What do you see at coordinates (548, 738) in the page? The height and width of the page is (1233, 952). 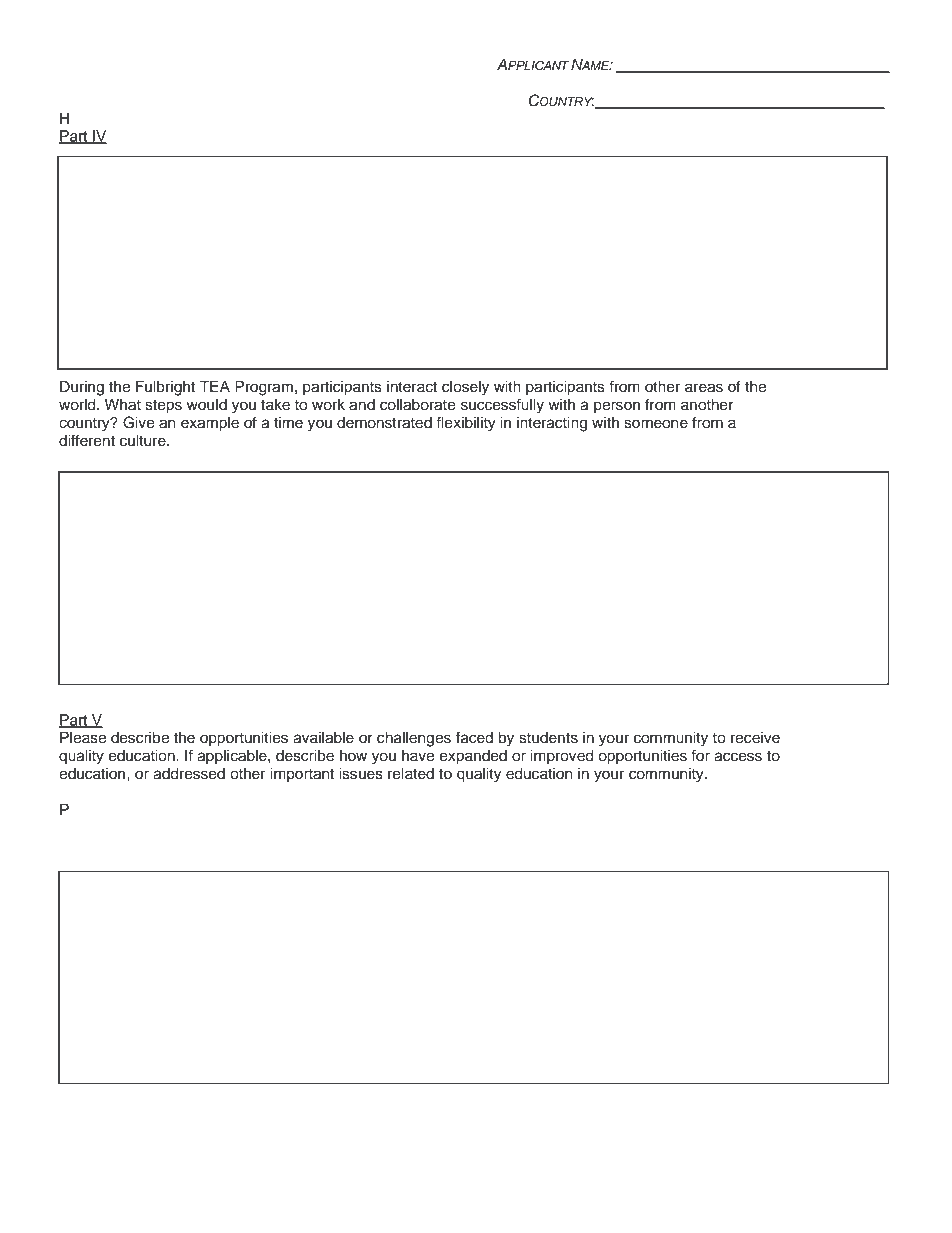 I see `students` at bounding box center [548, 738].
